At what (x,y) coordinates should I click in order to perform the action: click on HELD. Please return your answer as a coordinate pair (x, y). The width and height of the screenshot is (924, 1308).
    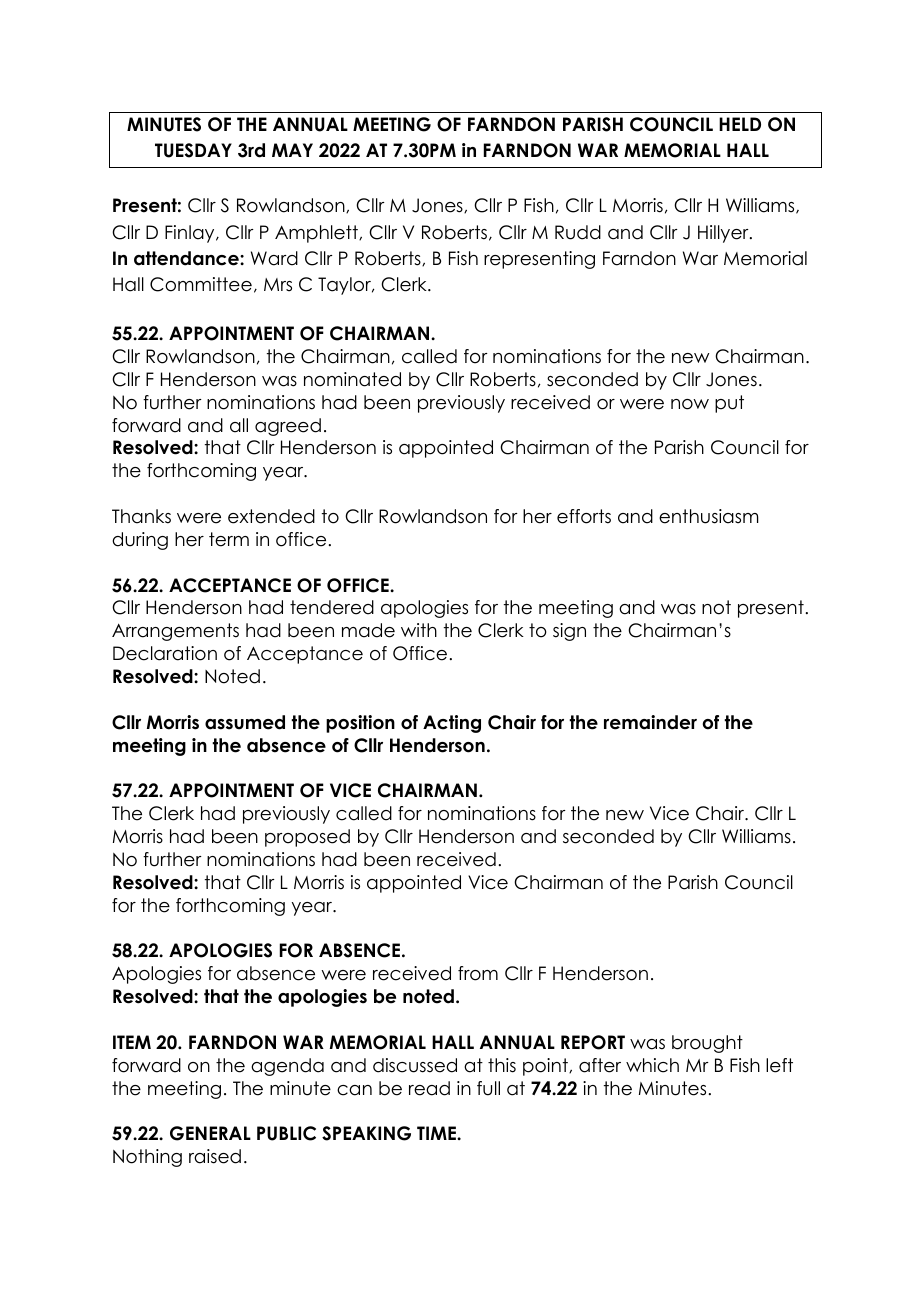
    Looking at the image, I should click on (740, 124).
